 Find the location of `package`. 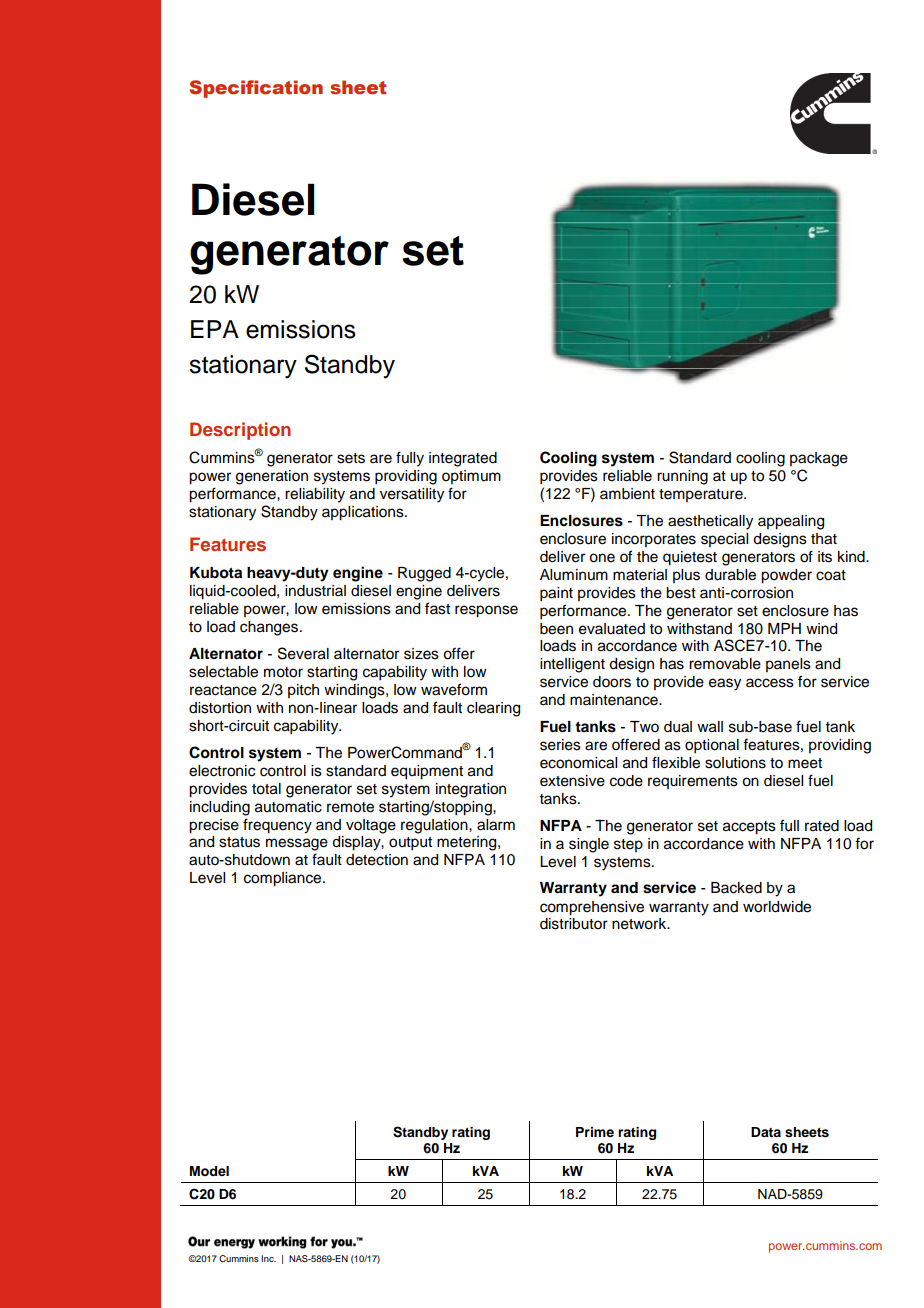

package is located at coordinates (819, 459).
